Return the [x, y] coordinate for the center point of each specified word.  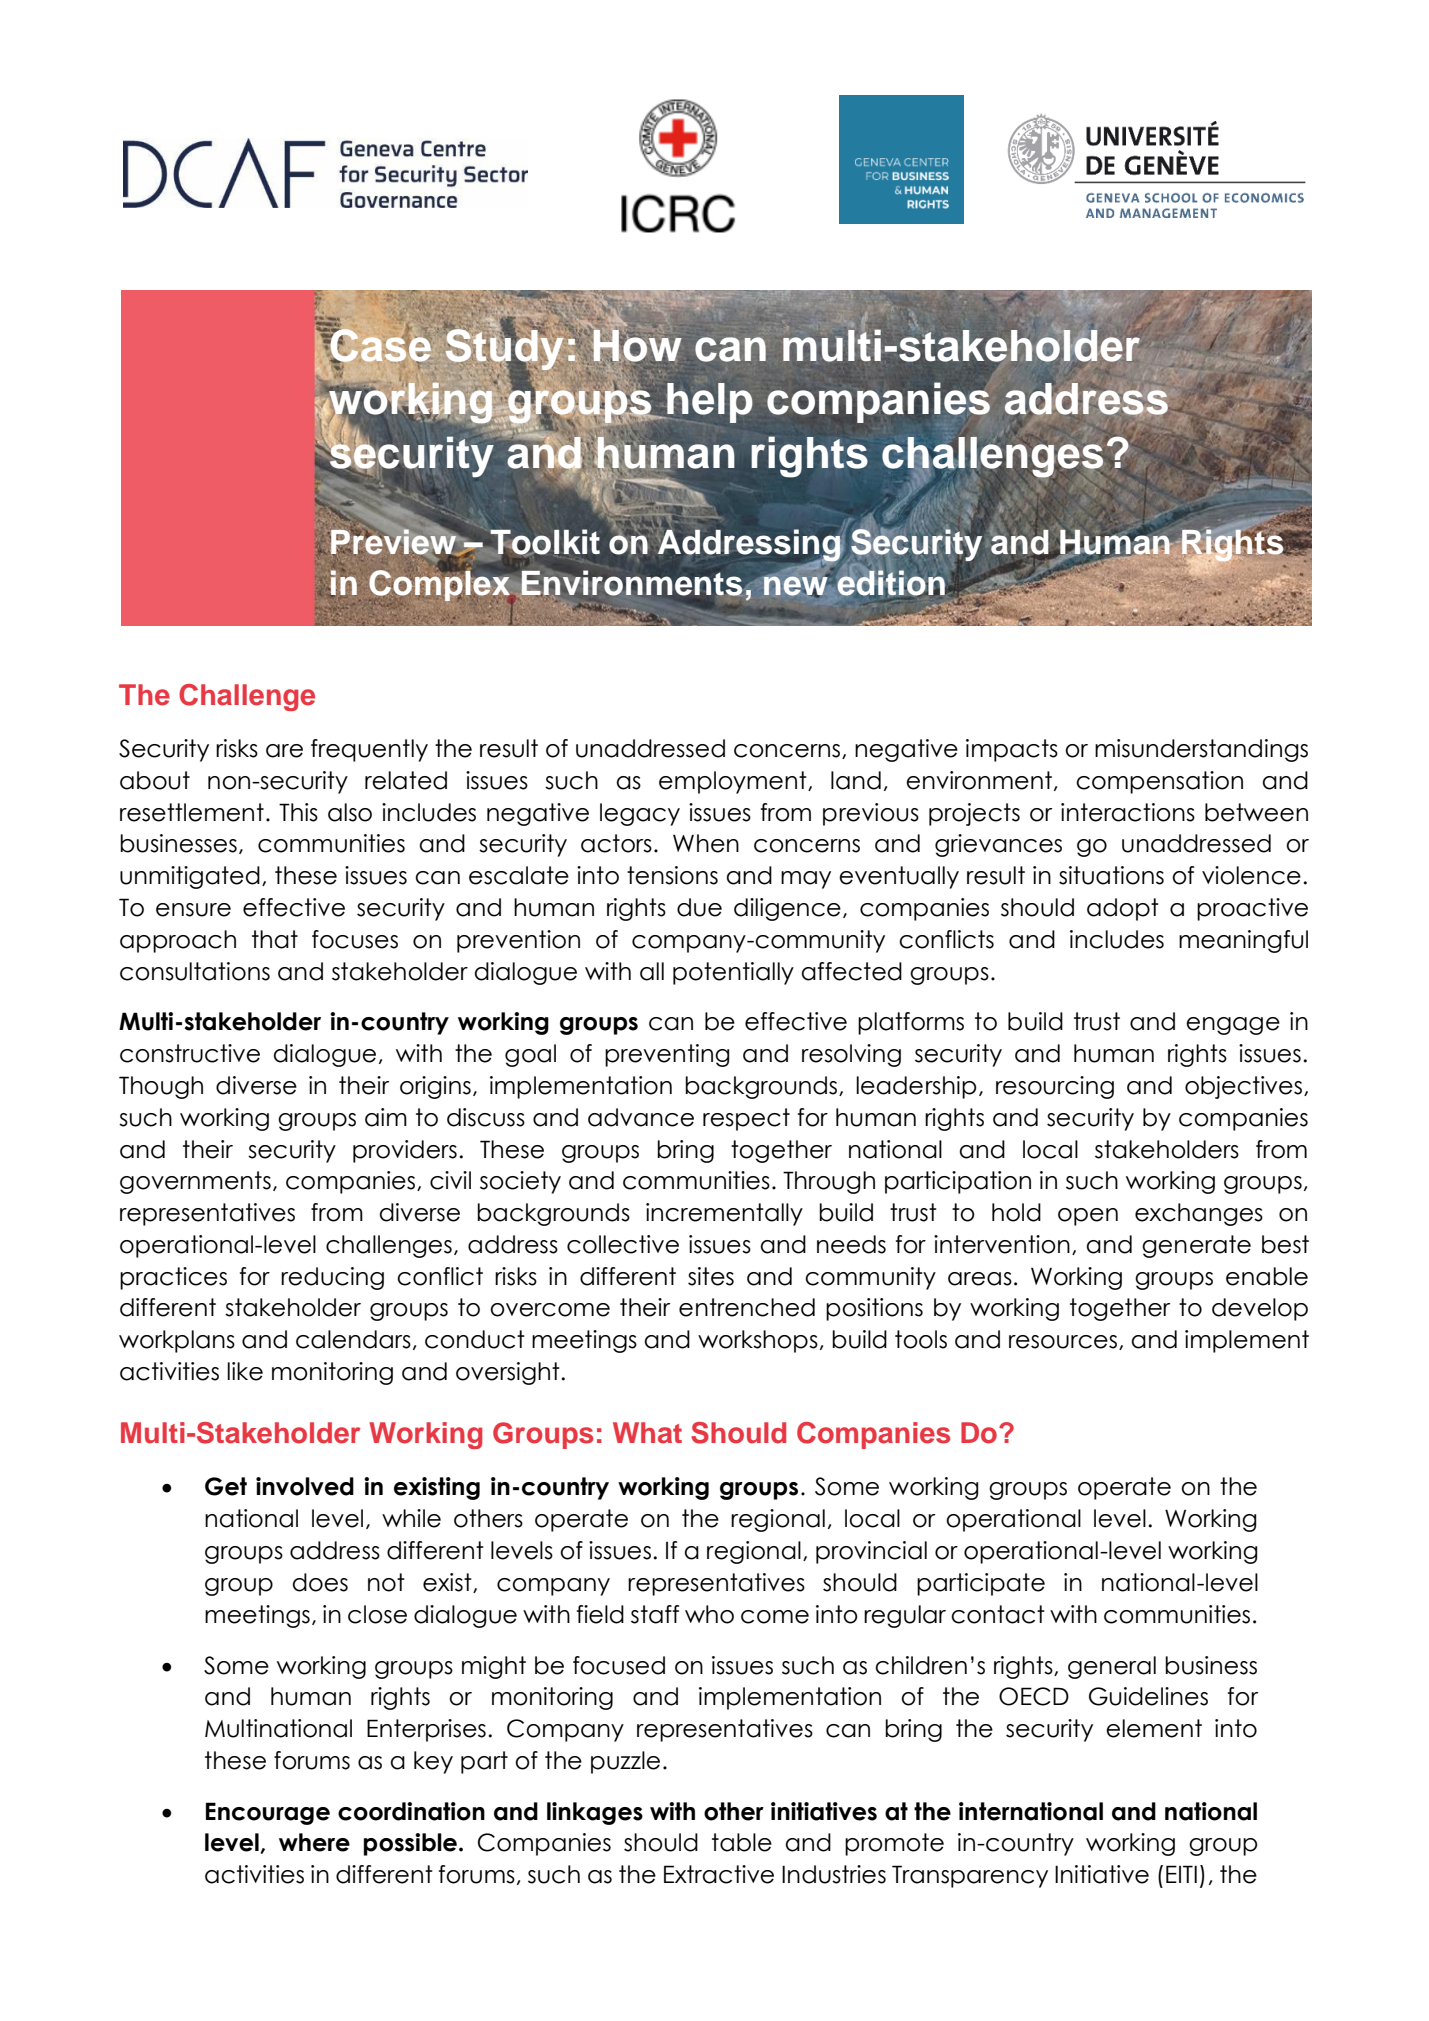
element [1154, 1728]
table [742, 1842]
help [709, 403]
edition [891, 582]
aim [386, 1117]
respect [746, 1119]
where [314, 1842]
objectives [1243, 1087]
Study [503, 349]
